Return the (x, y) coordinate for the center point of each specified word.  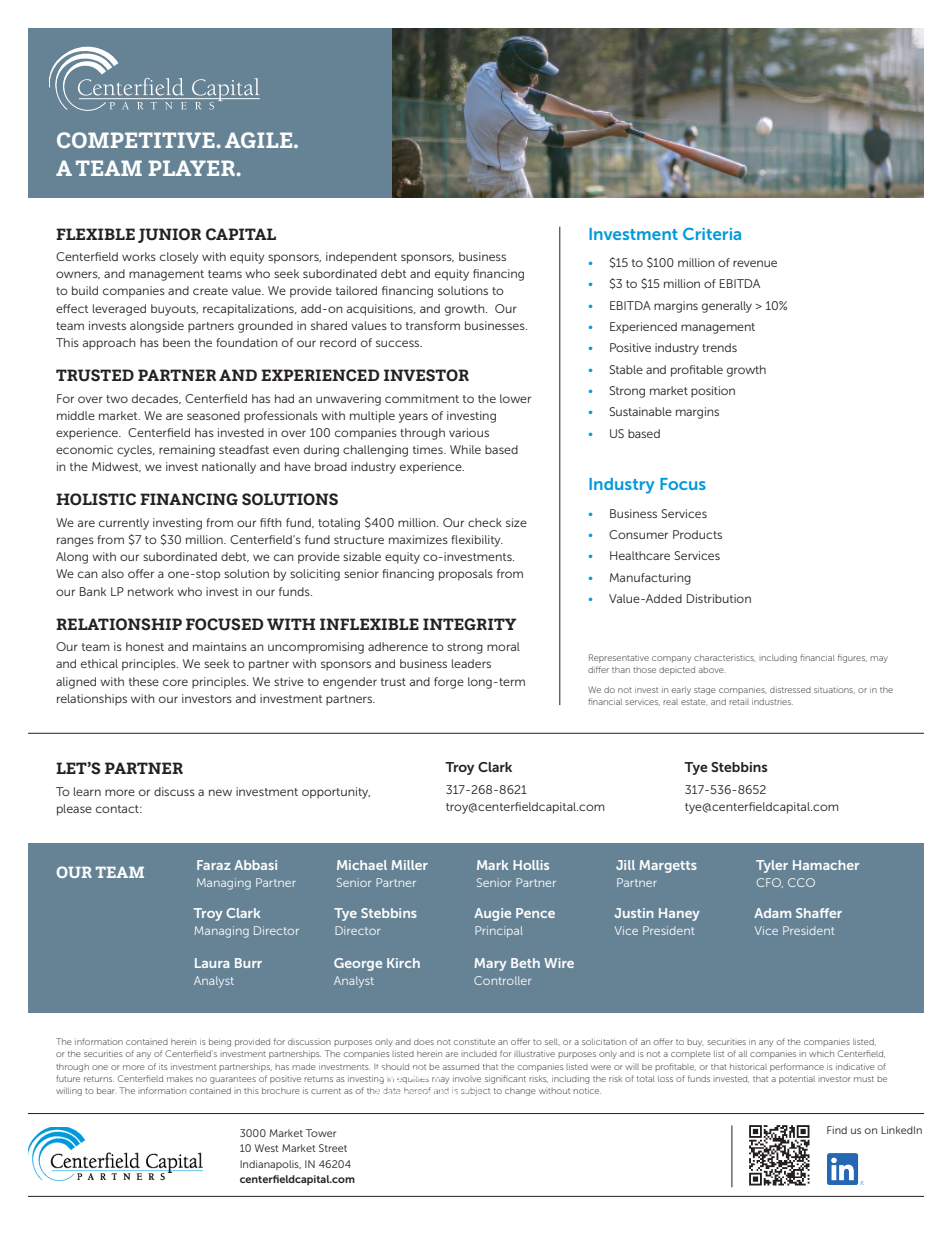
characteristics (724, 658)
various (469, 432)
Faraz (214, 865)
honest (145, 646)
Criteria (712, 234)
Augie (492, 914)
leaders (471, 663)
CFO (770, 883)
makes (180, 1079)
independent (361, 258)
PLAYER (193, 168)
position (713, 392)
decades (156, 399)
